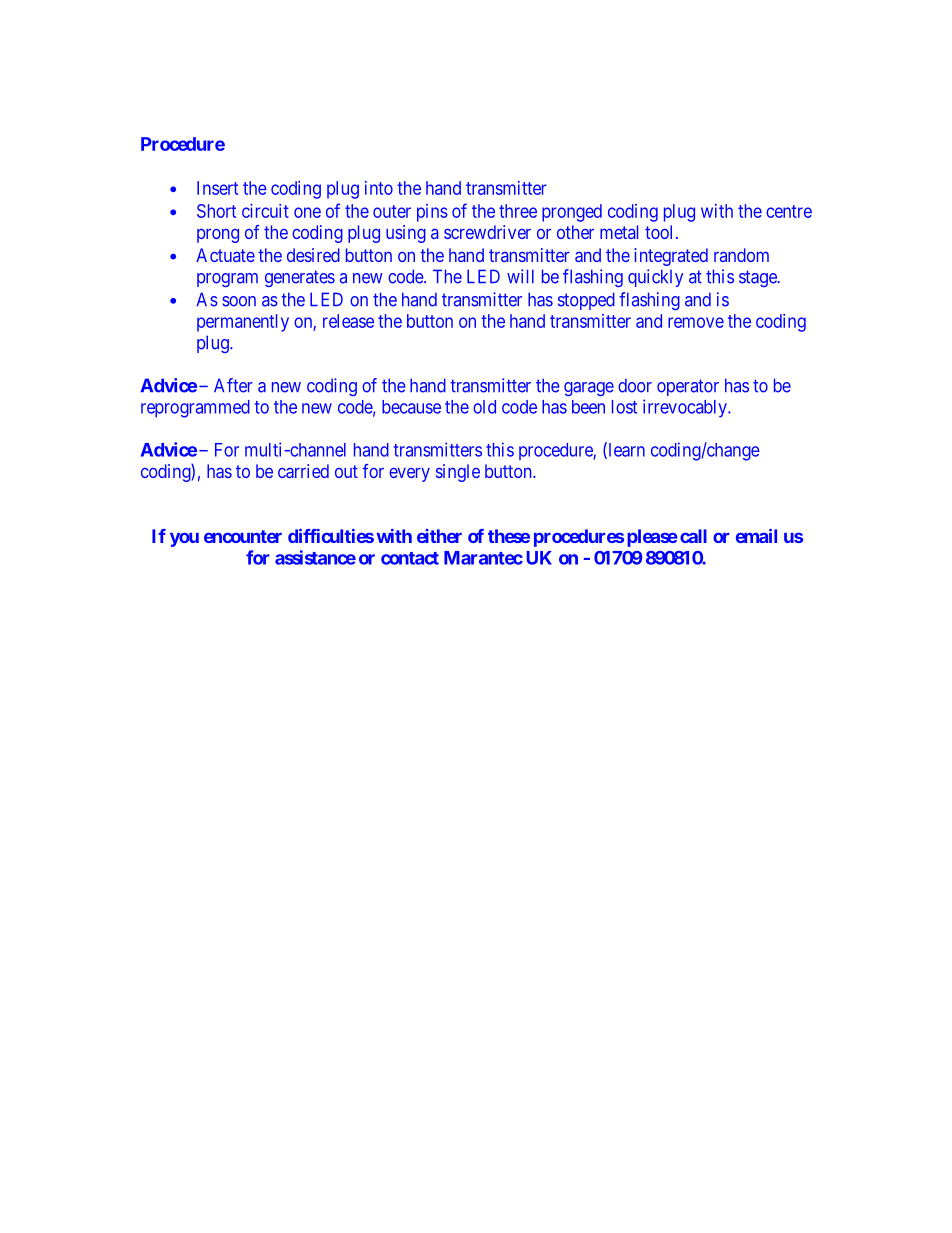 The image size is (952, 1233). What do you see at coordinates (518, 211) in the image?
I see `three` at bounding box center [518, 211].
